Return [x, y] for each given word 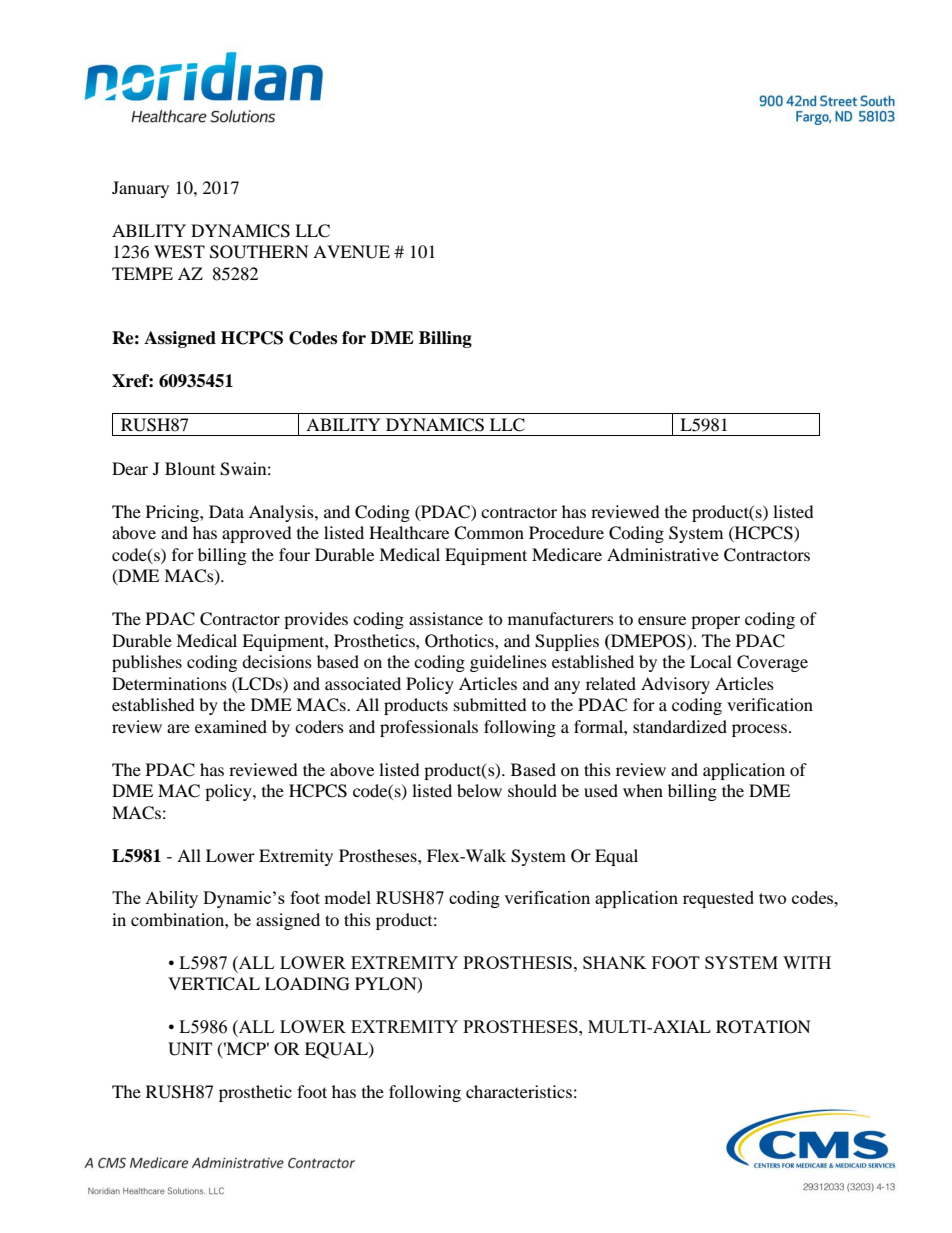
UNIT [190, 1049]
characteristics [519, 1091]
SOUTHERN [259, 252]
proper [715, 622]
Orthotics [460, 641]
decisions [277, 661]
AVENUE [351, 252]
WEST [179, 252]
